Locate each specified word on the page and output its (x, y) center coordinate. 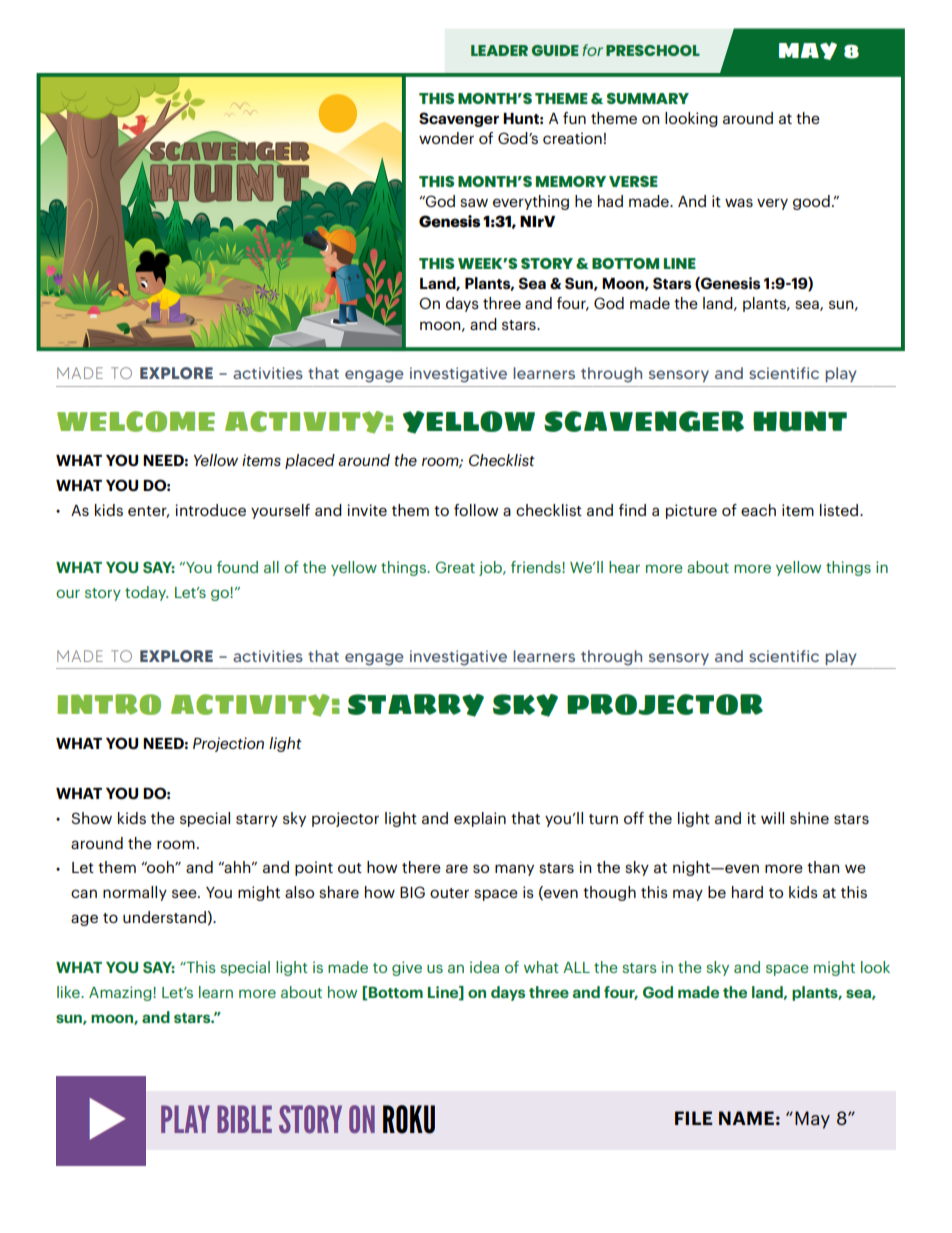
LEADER (499, 50)
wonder (446, 138)
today (146, 593)
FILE (694, 1118)
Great (455, 567)
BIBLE (244, 1119)
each (758, 510)
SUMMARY (648, 98)
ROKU (409, 1119)
